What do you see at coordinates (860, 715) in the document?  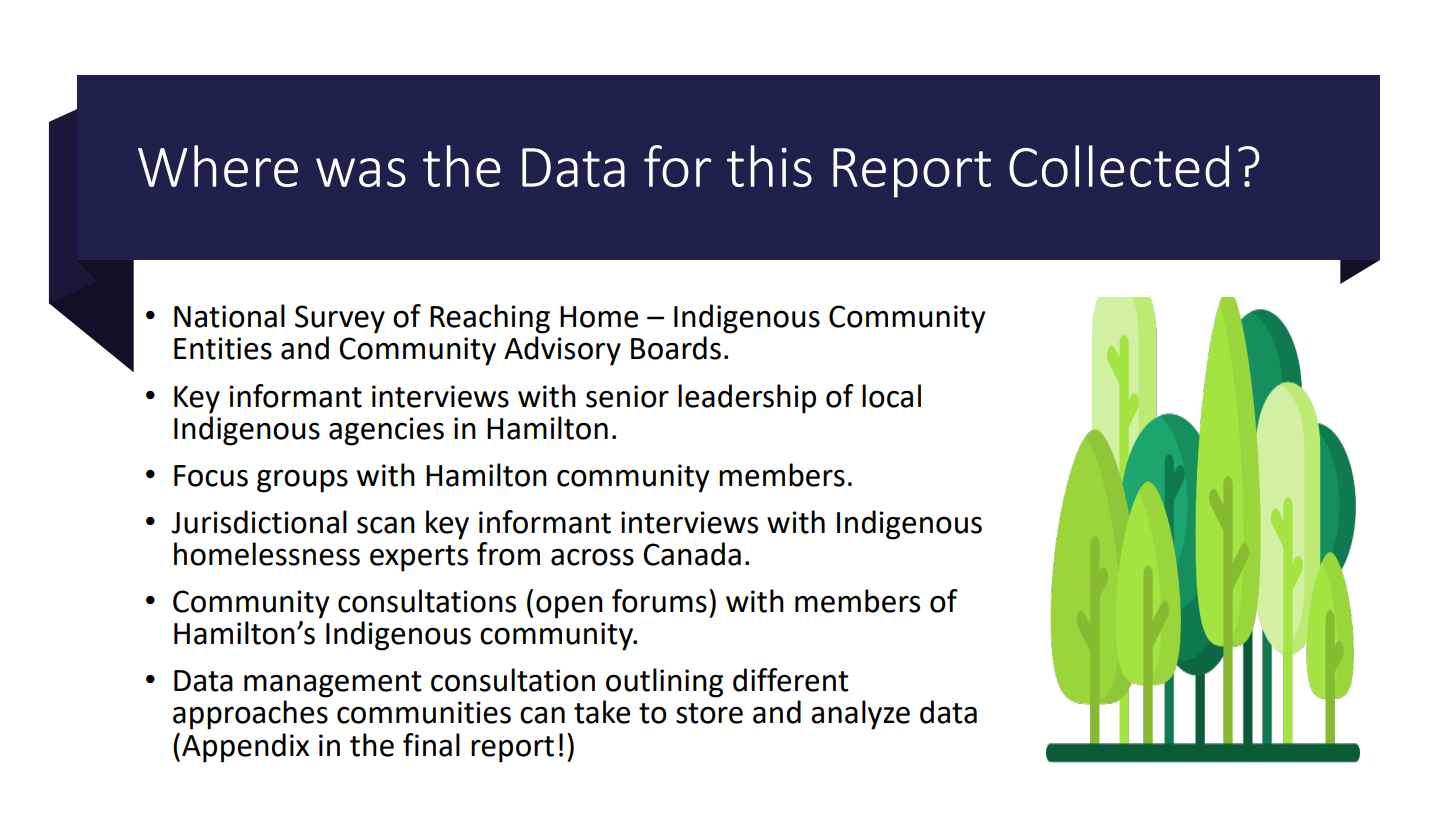 I see `analyze` at bounding box center [860, 715].
